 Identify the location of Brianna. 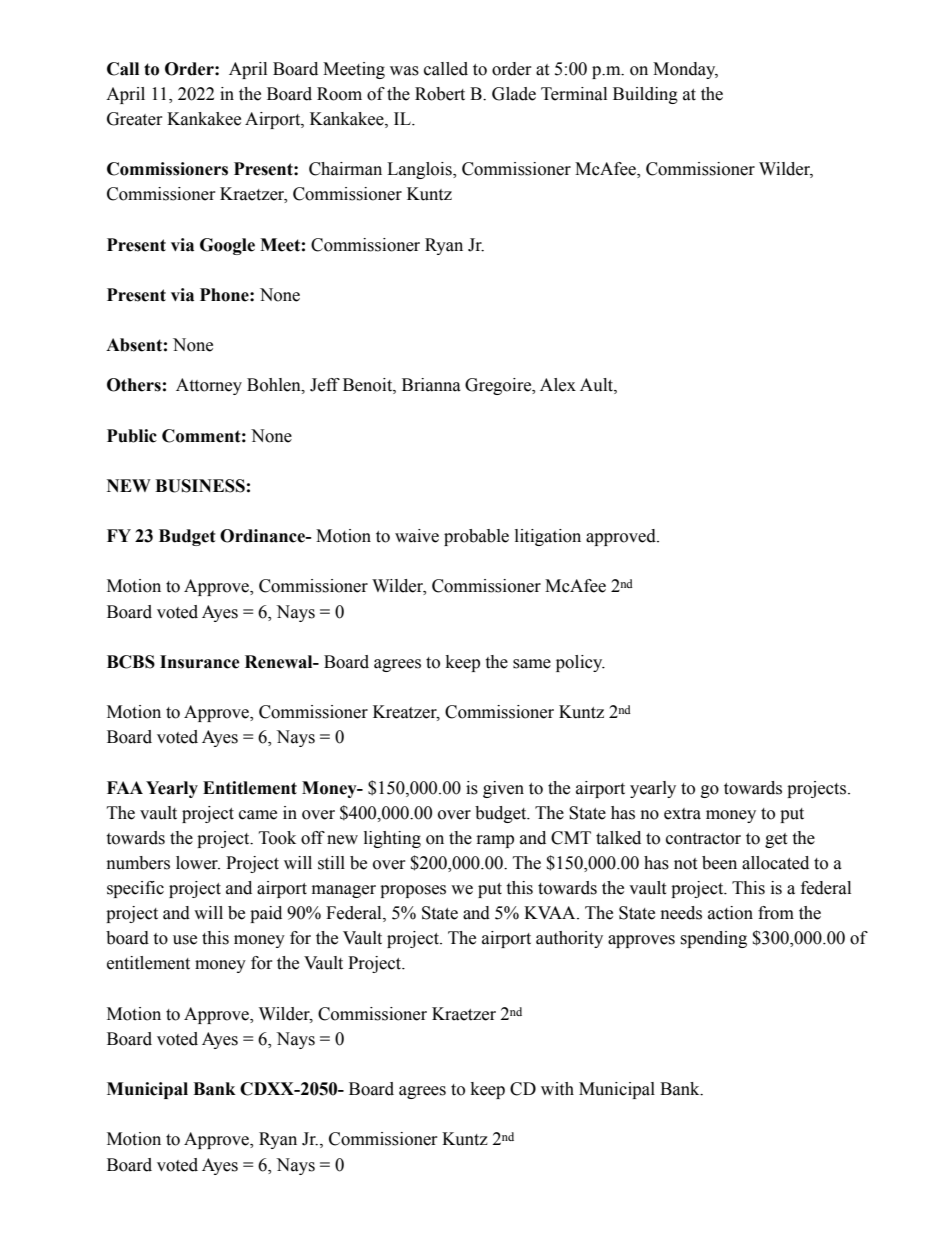
(431, 385).
